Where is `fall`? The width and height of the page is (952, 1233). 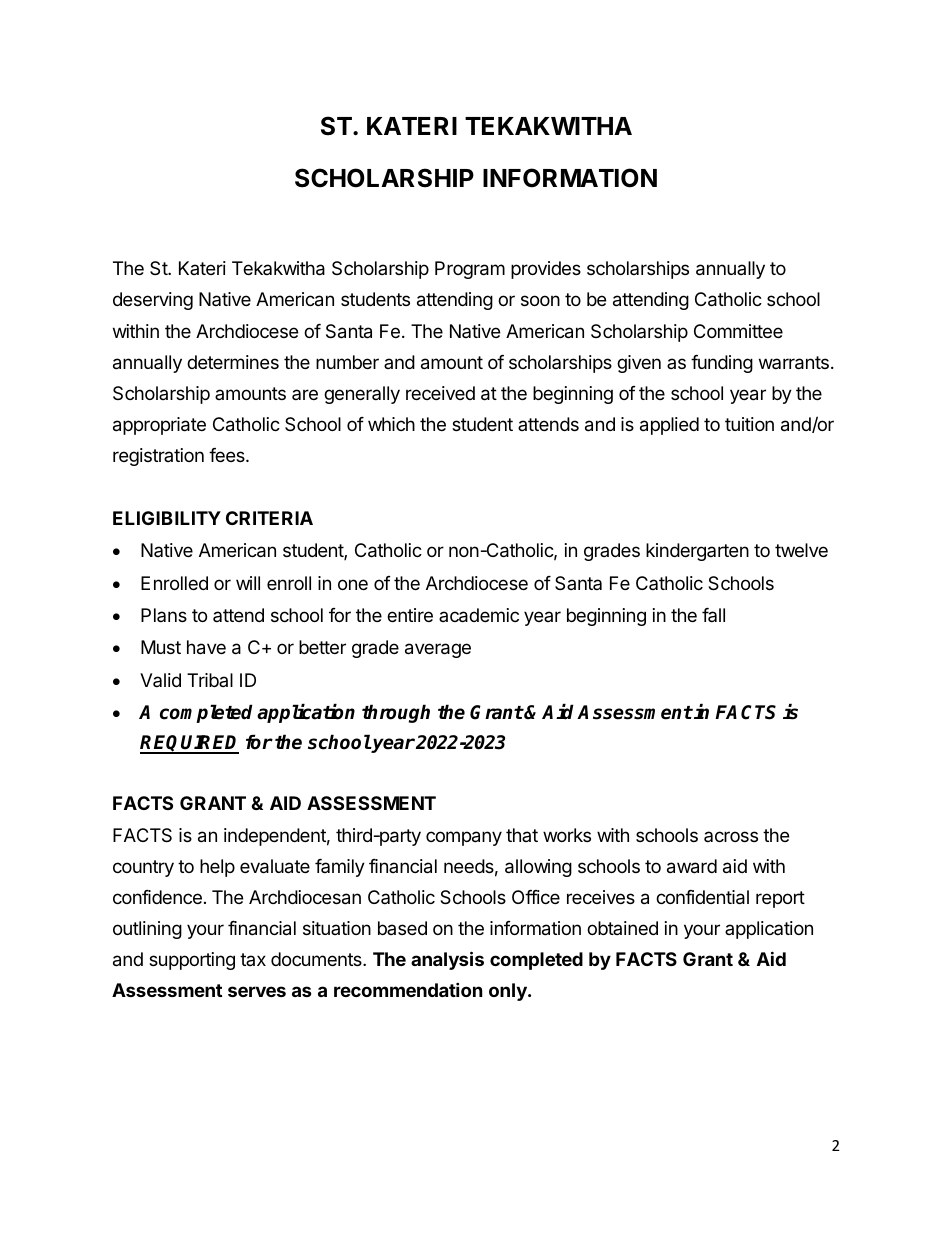
fall is located at coordinates (713, 615).
